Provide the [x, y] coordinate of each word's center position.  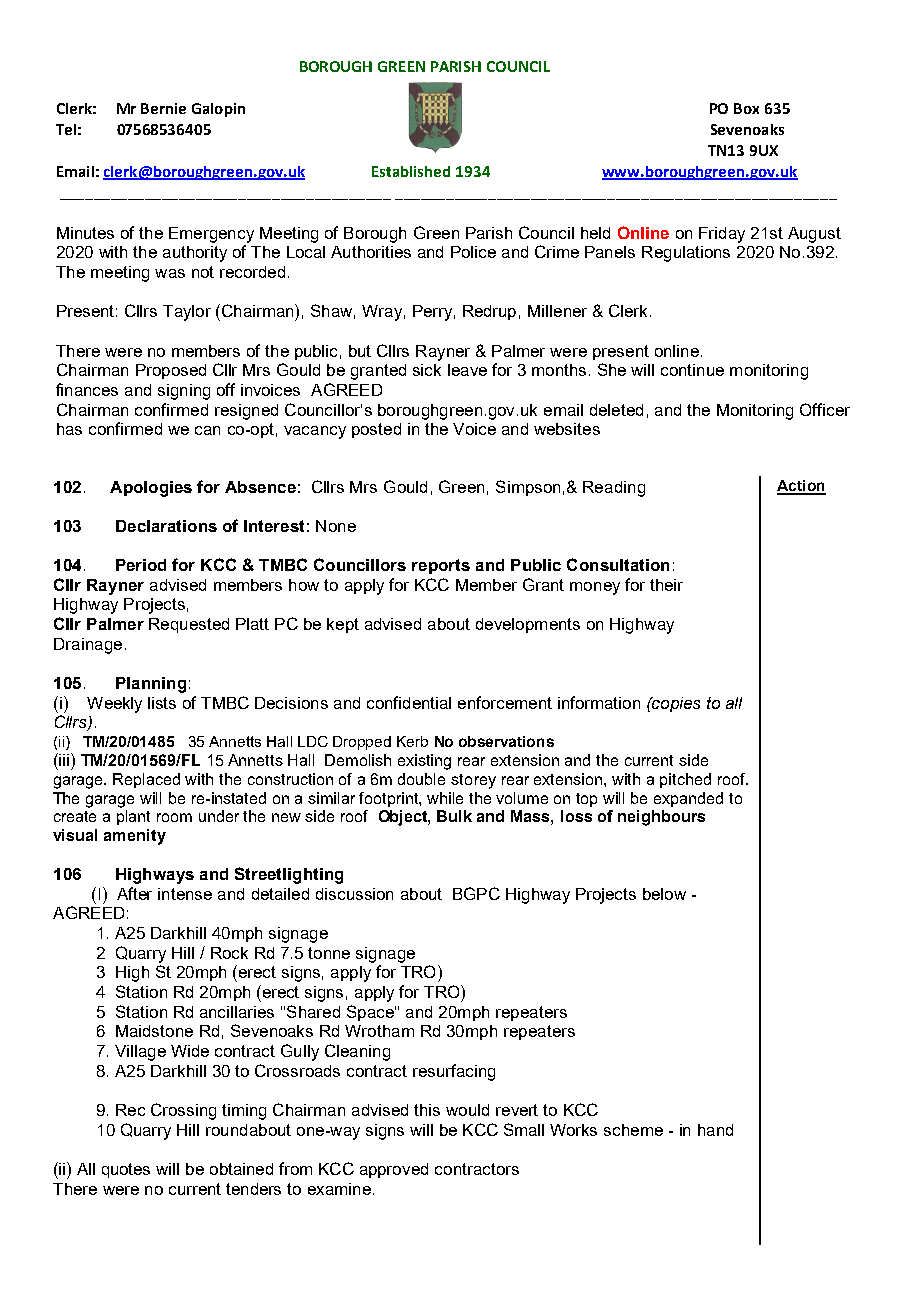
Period [141, 565]
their [666, 585]
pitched [685, 780]
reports [441, 566]
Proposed [171, 371]
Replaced [146, 780]
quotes [126, 1170]
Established [411, 171]
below [664, 894]
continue [692, 370]
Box [746, 108]
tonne [329, 953]
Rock [229, 953]
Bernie [163, 108]
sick [427, 370]
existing [424, 762]
